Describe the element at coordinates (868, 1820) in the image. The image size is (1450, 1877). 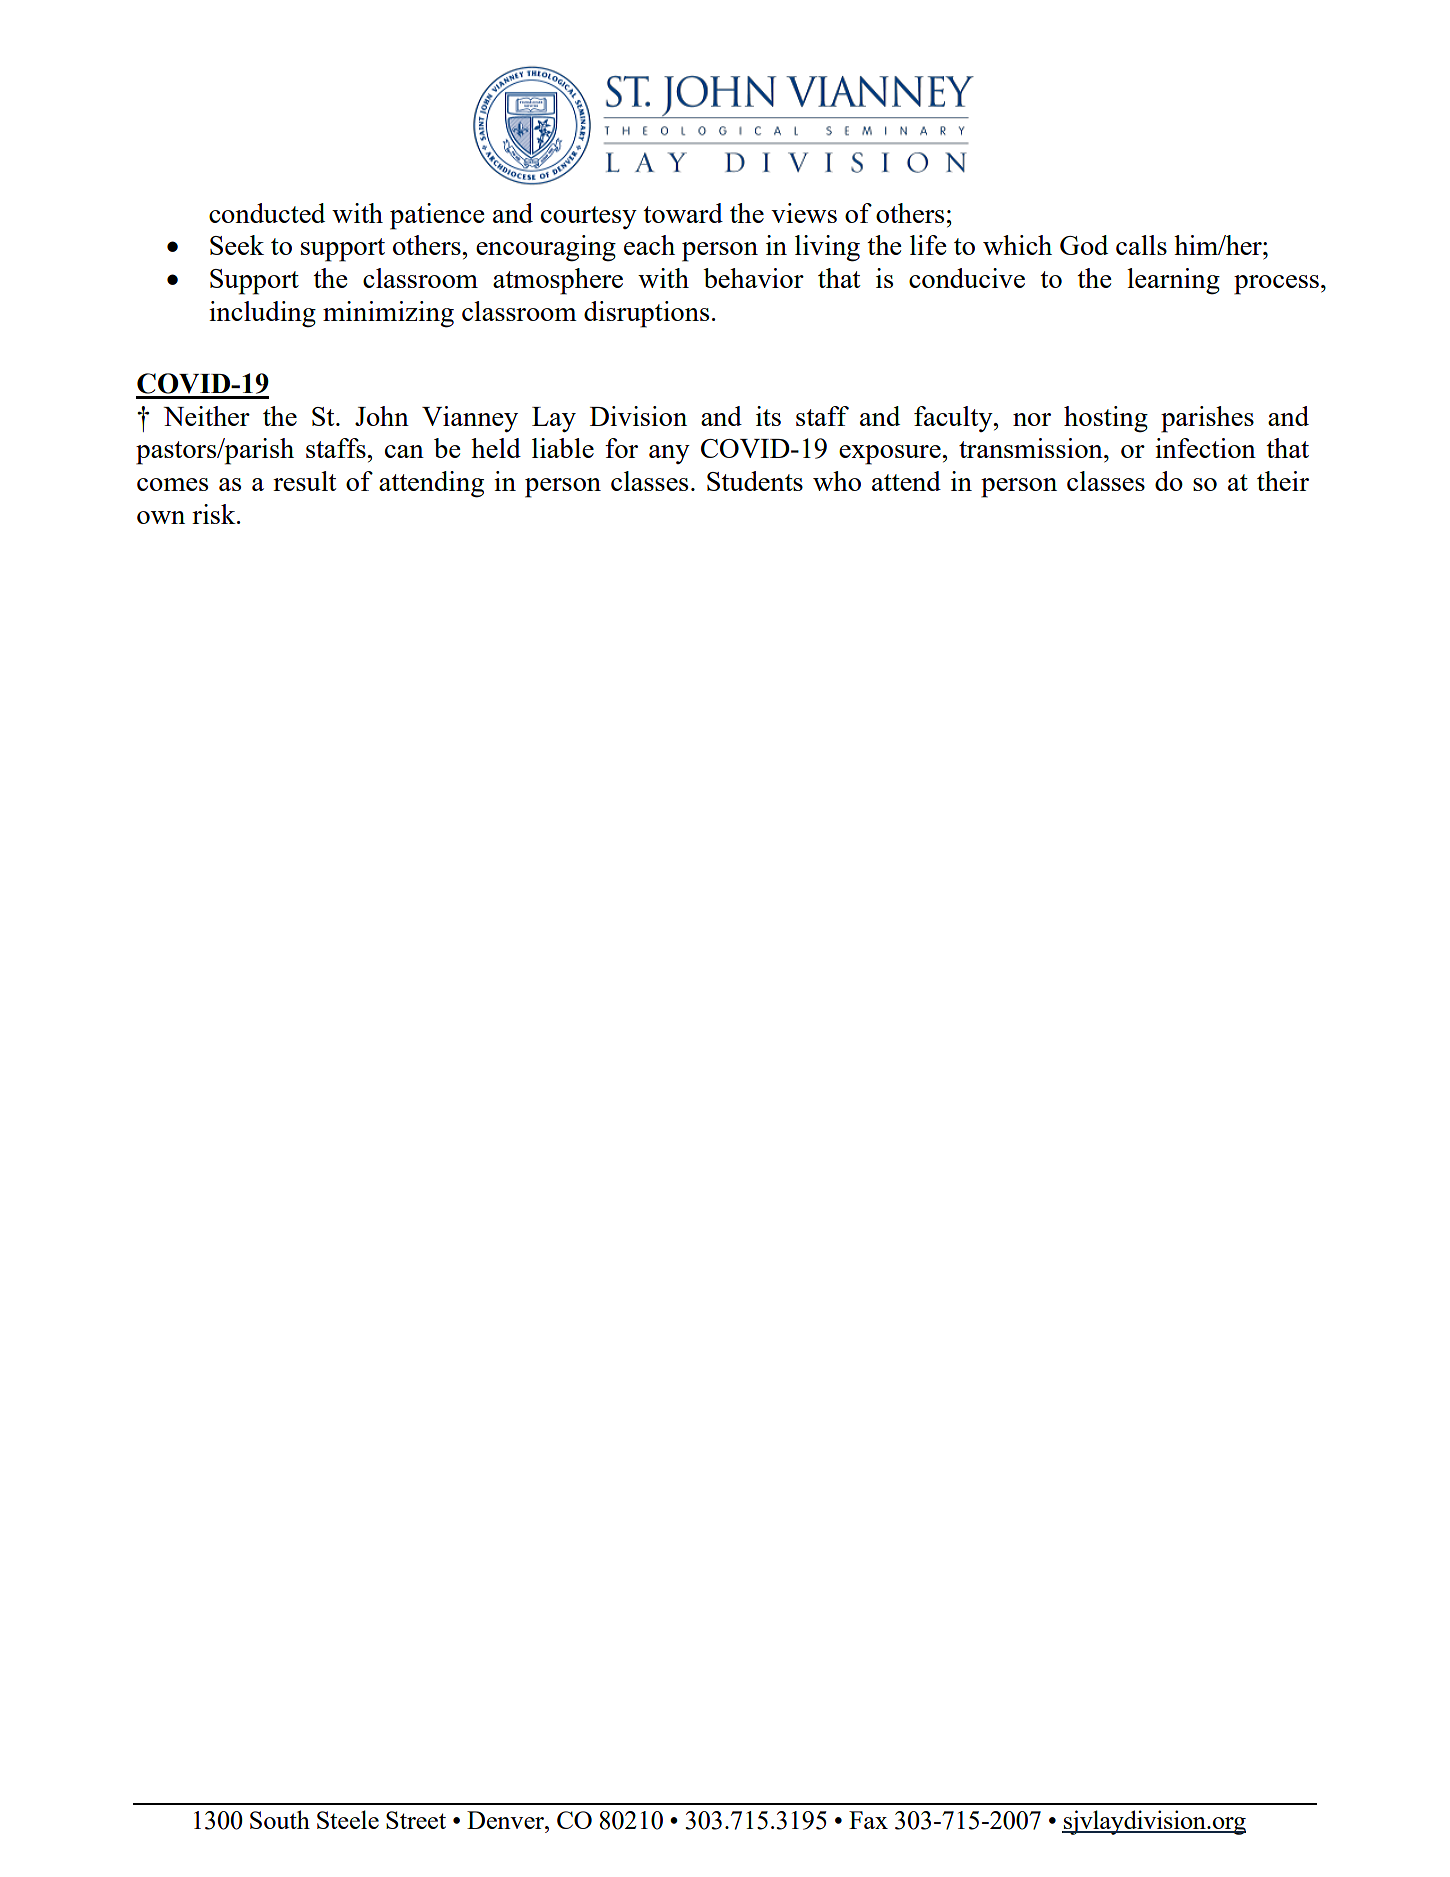
I see `Fax` at that location.
